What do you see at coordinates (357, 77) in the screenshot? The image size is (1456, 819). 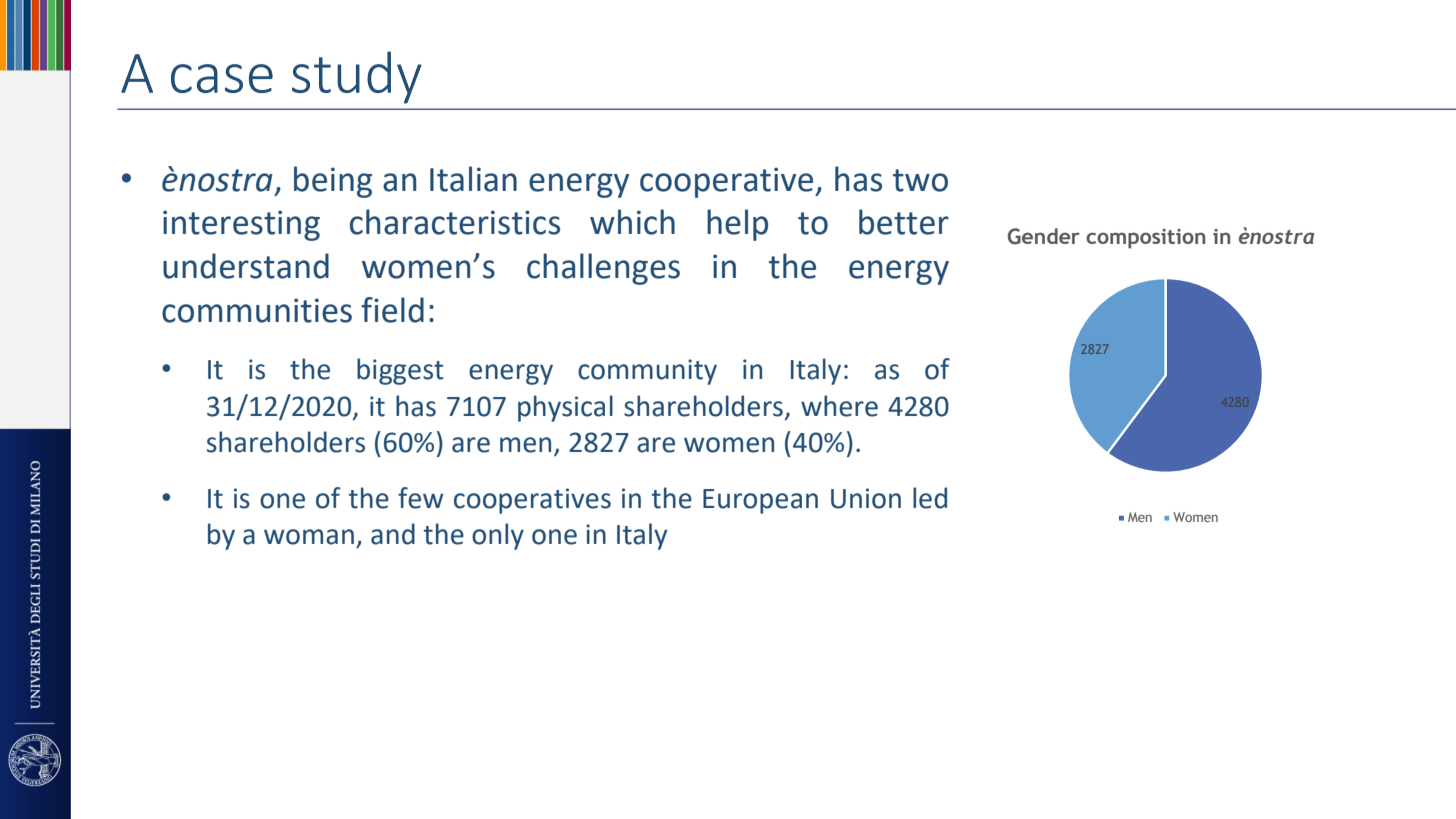 I see `study` at bounding box center [357, 77].
